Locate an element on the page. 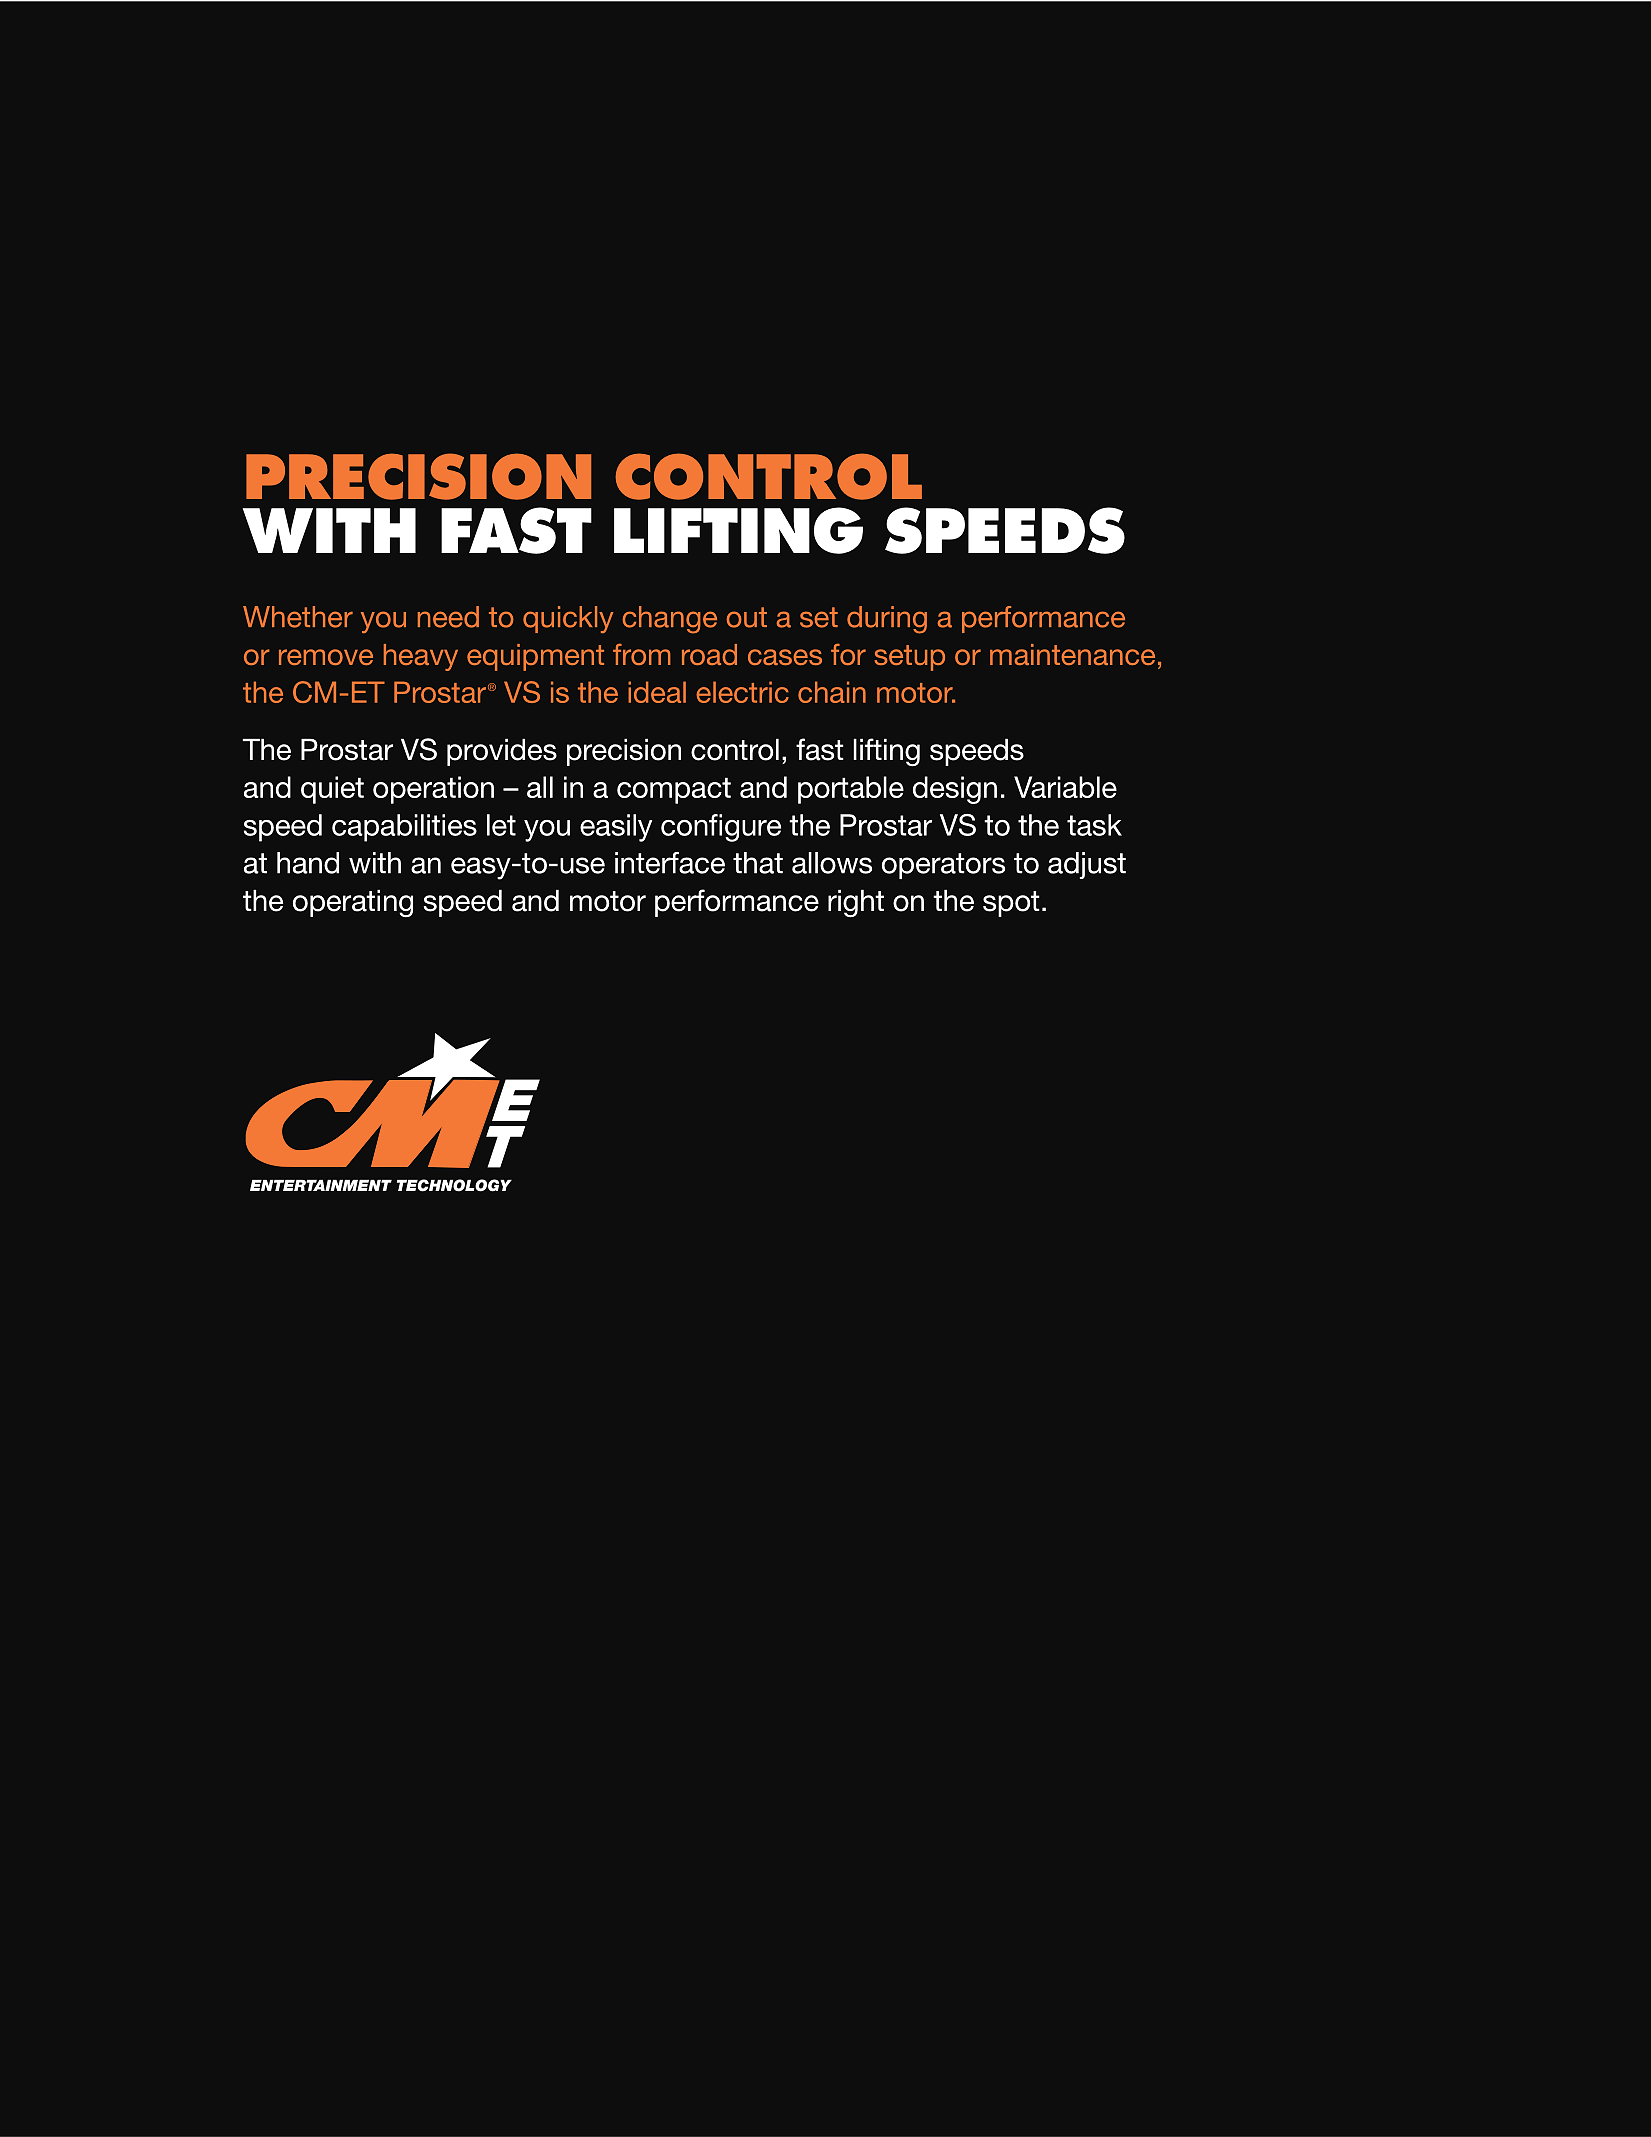 This image has width=1651, height=2137. capabilities is located at coordinates (404, 828).
